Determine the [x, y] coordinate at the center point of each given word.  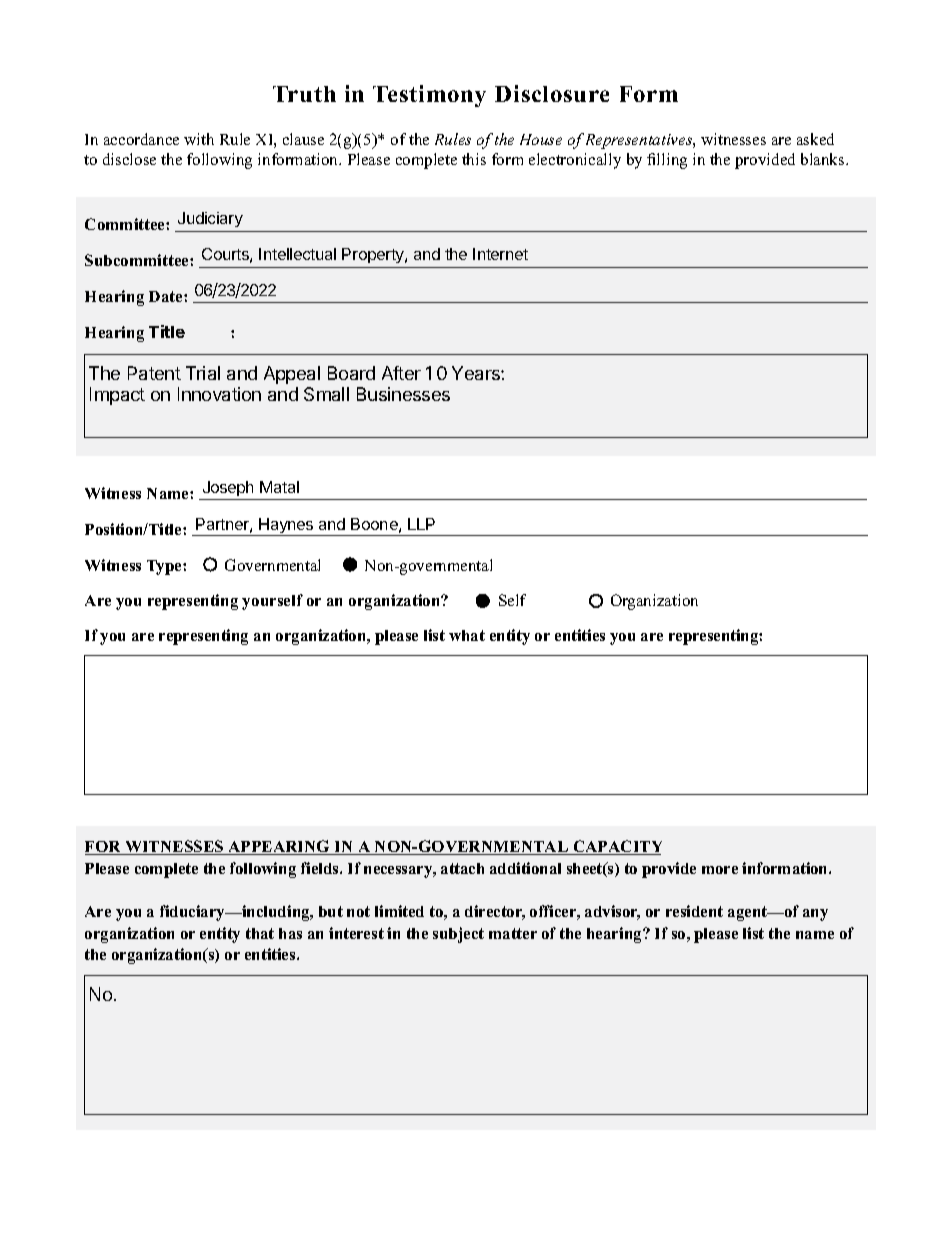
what [467, 635]
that [260, 933]
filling [667, 161]
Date [167, 296]
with [199, 139]
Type [165, 567]
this [474, 159]
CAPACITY [616, 847]
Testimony [429, 96]
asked [815, 139]
